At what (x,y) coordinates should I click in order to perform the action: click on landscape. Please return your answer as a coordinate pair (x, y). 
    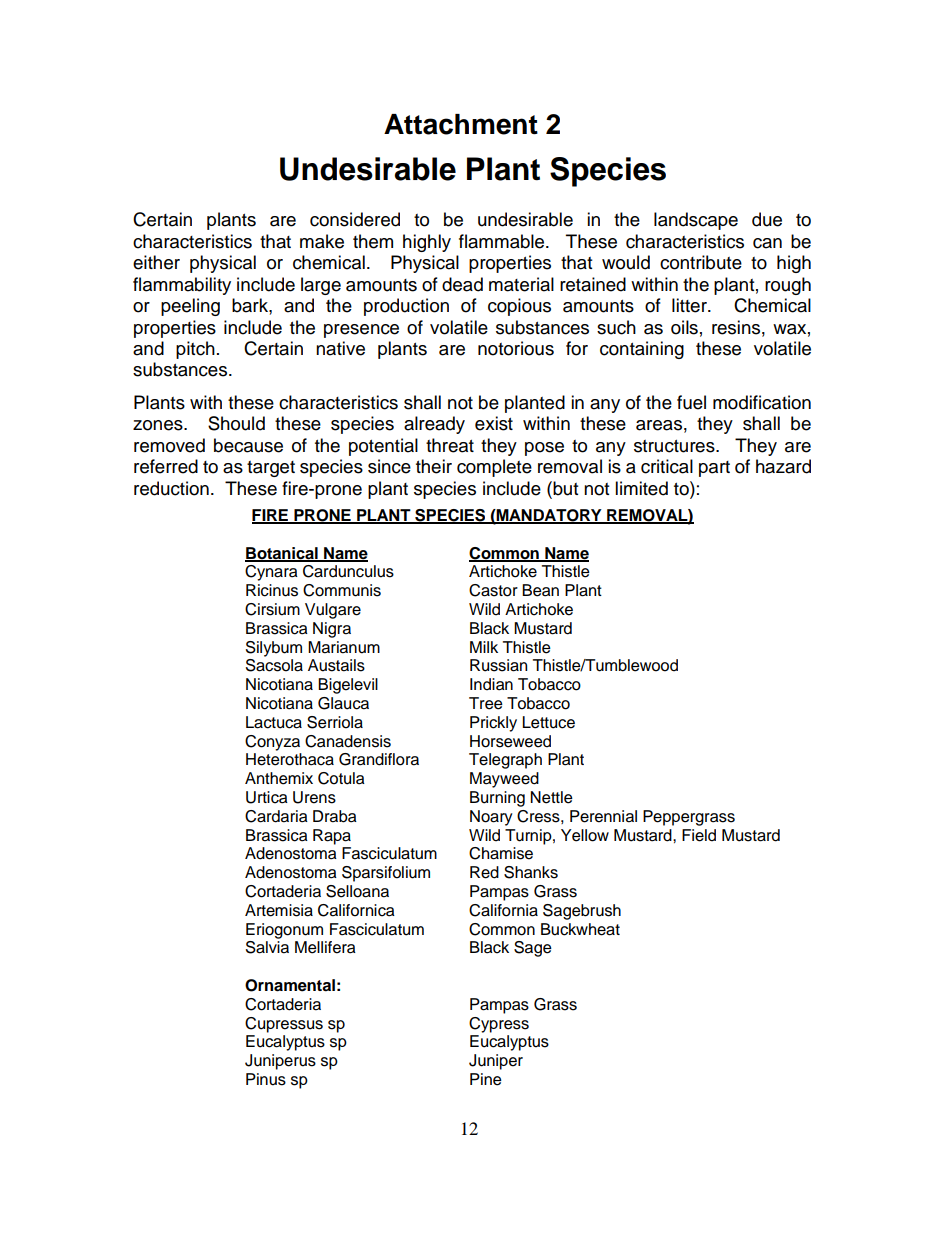
    Looking at the image, I should click on (696, 221).
